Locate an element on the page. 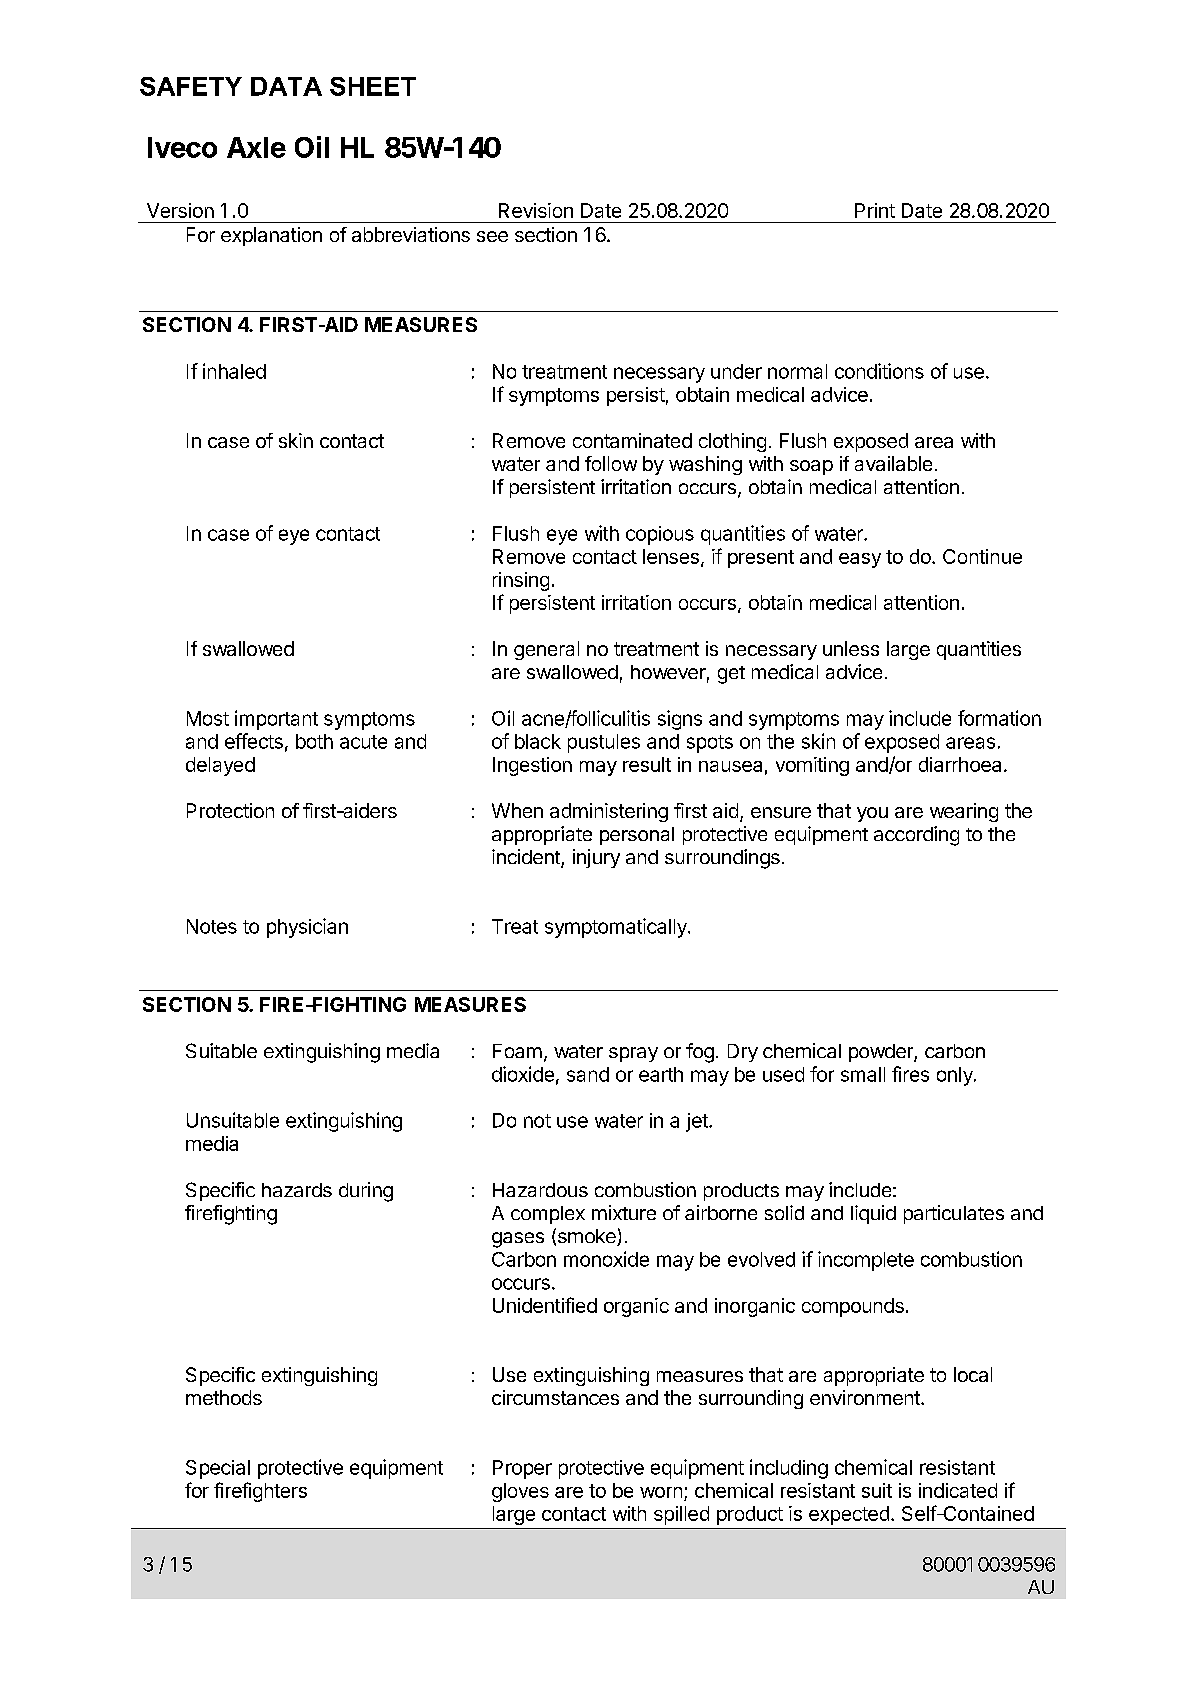 The image size is (1197, 1693). rinsing is located at coordinates (521, 581).
